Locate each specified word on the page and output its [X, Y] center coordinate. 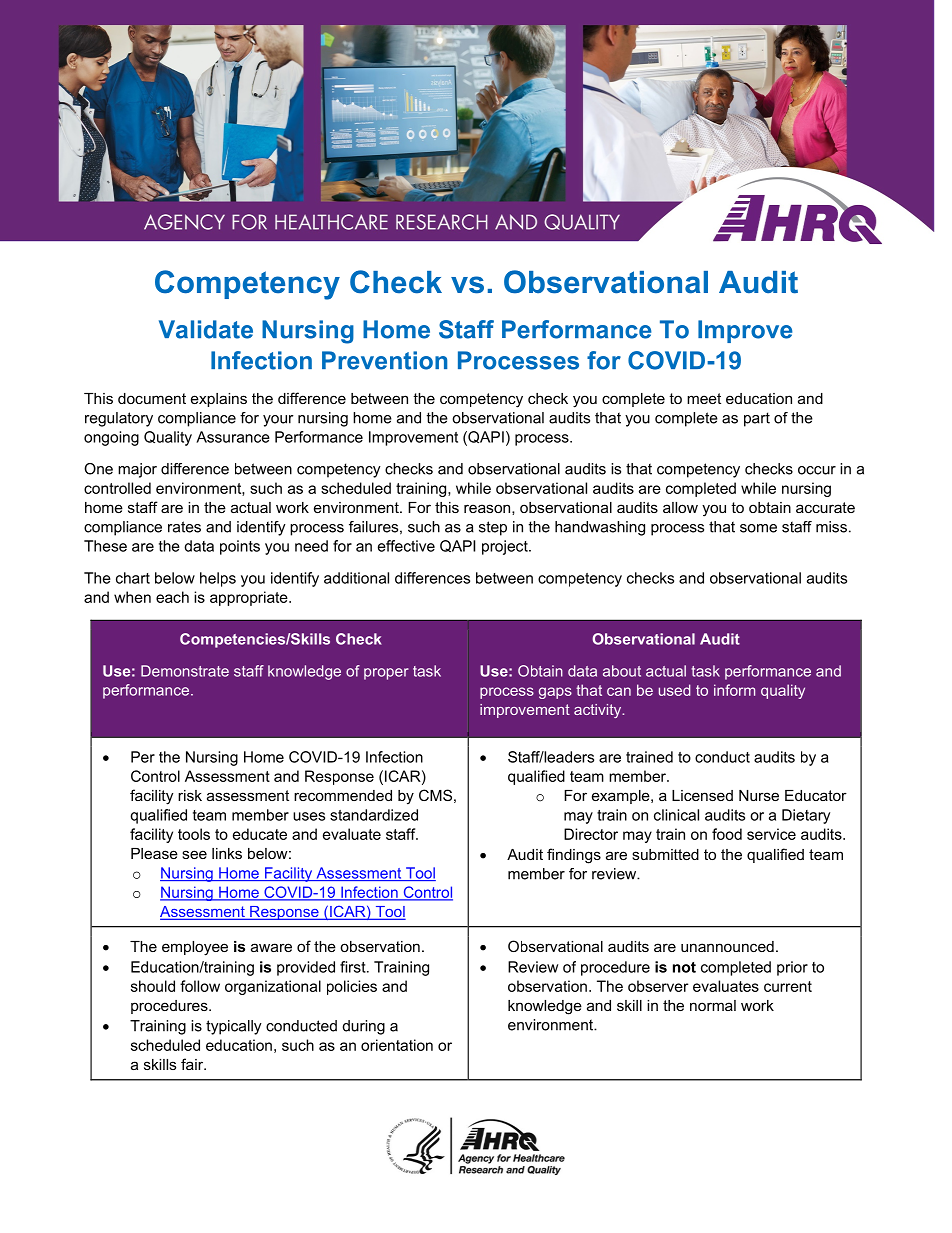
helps [218, 579]
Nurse [759, 795]
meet [704, 398]
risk [190, 795]
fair [193, 1064]
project [506, 547]
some [758, 528]
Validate [206, 329]
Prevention [384, 360]
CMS [435, 795]
